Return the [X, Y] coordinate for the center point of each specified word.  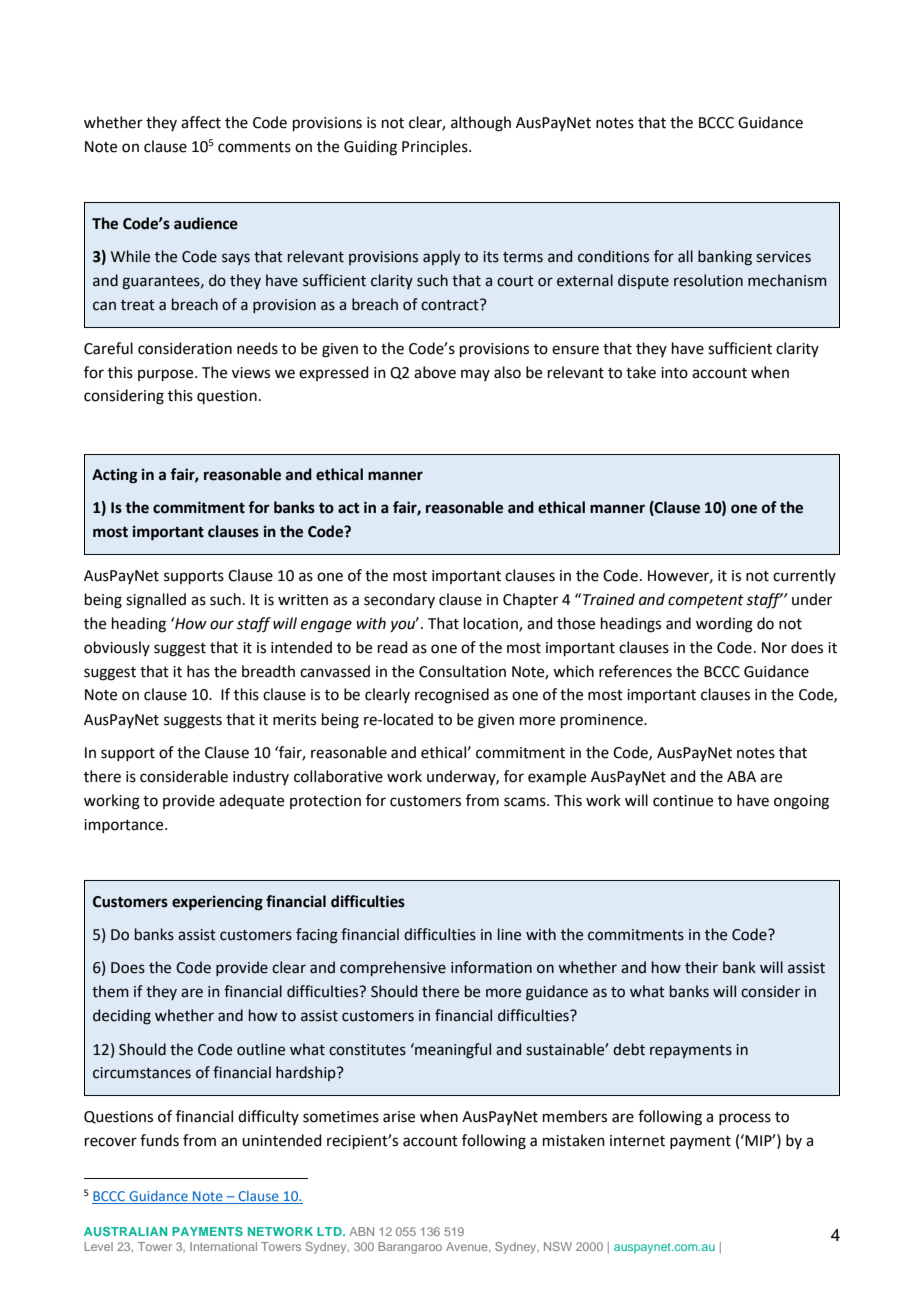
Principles [436, 147]
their [701, 967]
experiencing [217, 903]
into [674, 373]
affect [201, 122]
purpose [167, 375]
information [491, 967]
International [223, 1246]
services [783, 257]
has [198, 671]
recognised [452, 696]
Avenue [468, 1247]
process [745, 1119]
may [475, 375]
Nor [774, 648]
